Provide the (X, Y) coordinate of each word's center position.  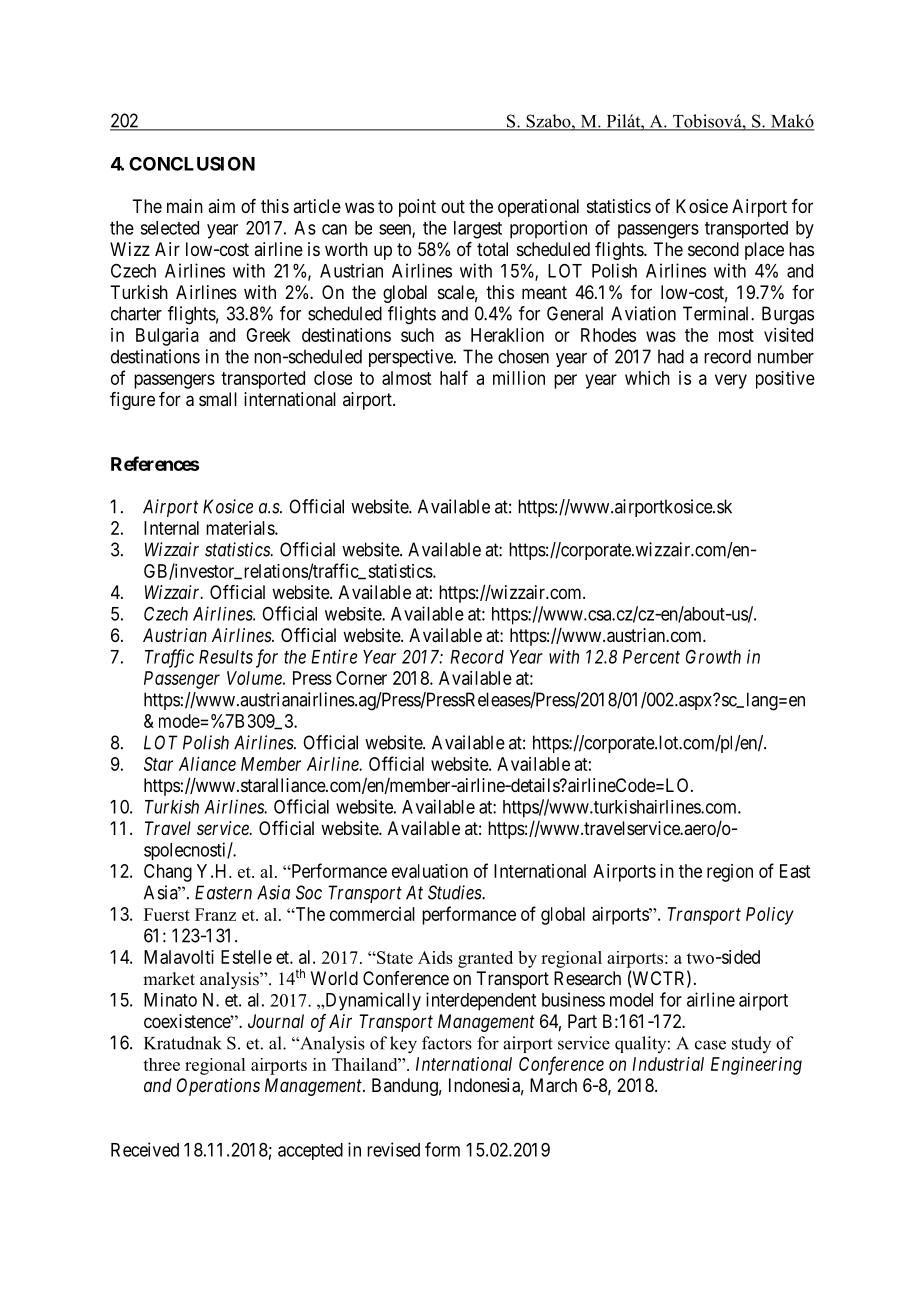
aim (221, 206)
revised (393, 1149)
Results (226, 657)
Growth (713, 656)
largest (478, 230)
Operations (218, 1087)
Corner (361, 678)
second (713, 249)
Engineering (756, 1066)
